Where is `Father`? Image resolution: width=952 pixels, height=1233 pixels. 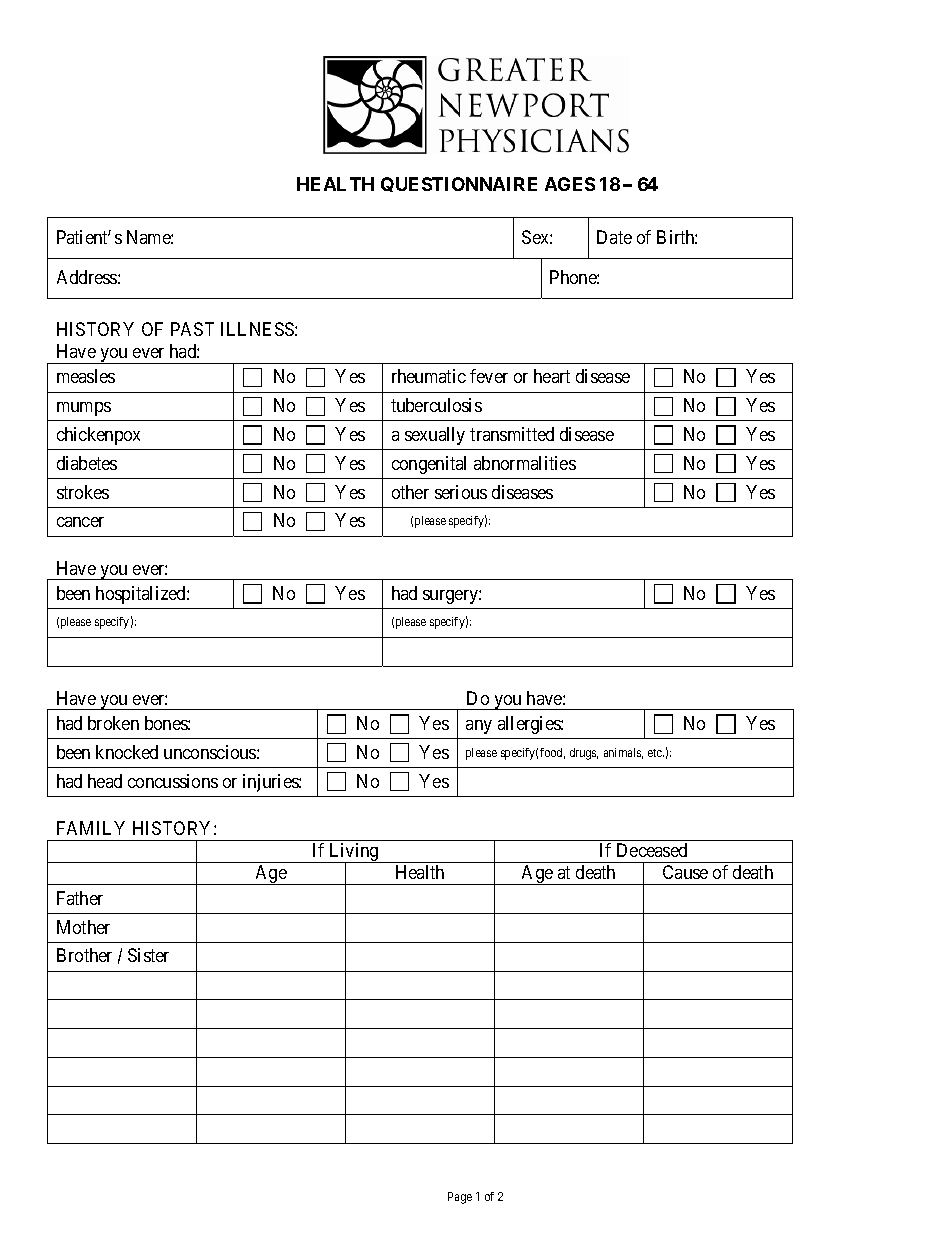
Father is located at coordinates (80, 898).
